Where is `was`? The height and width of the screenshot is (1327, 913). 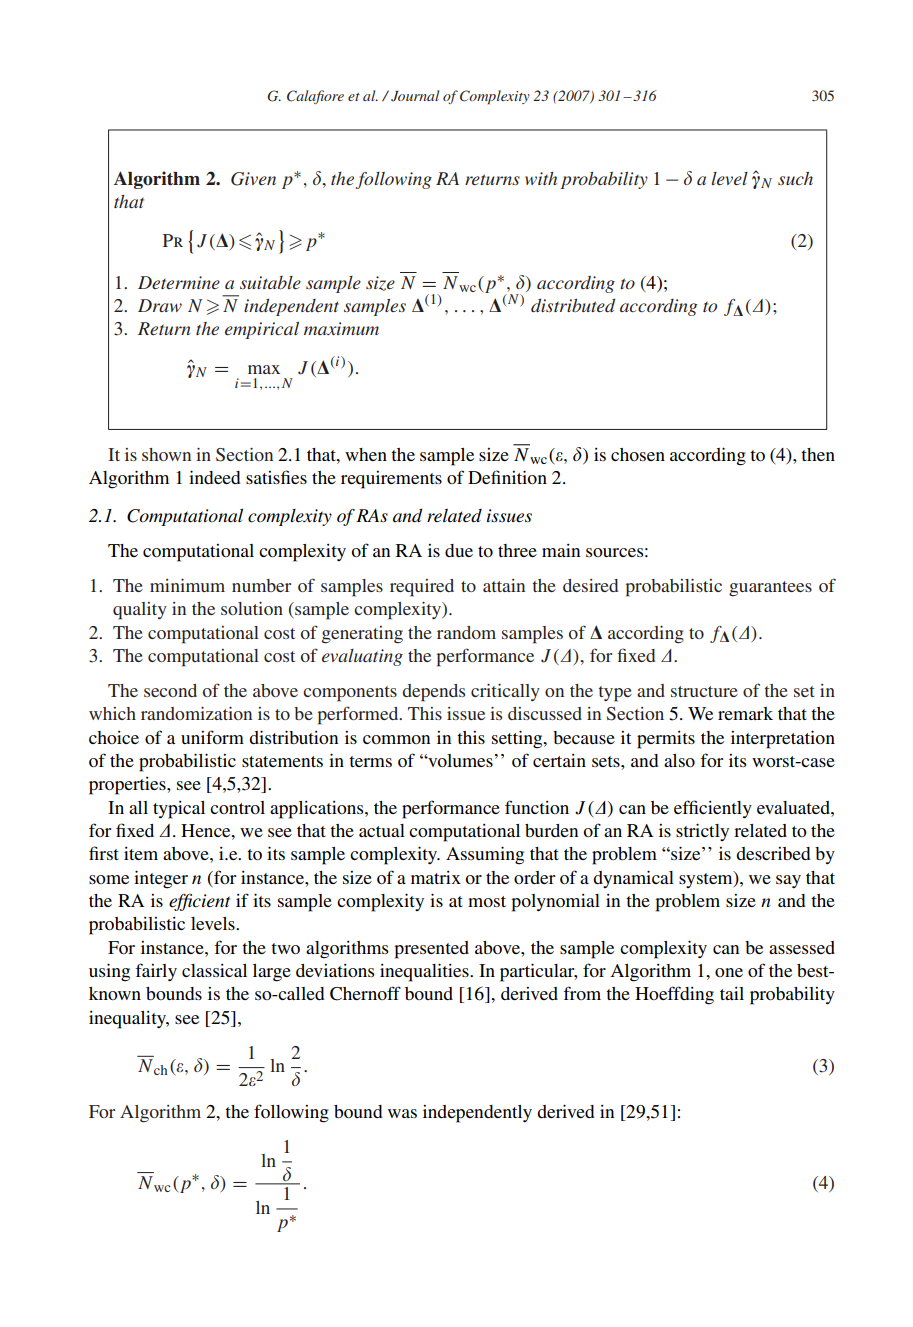 was is located at coordinates (402, 1113).
